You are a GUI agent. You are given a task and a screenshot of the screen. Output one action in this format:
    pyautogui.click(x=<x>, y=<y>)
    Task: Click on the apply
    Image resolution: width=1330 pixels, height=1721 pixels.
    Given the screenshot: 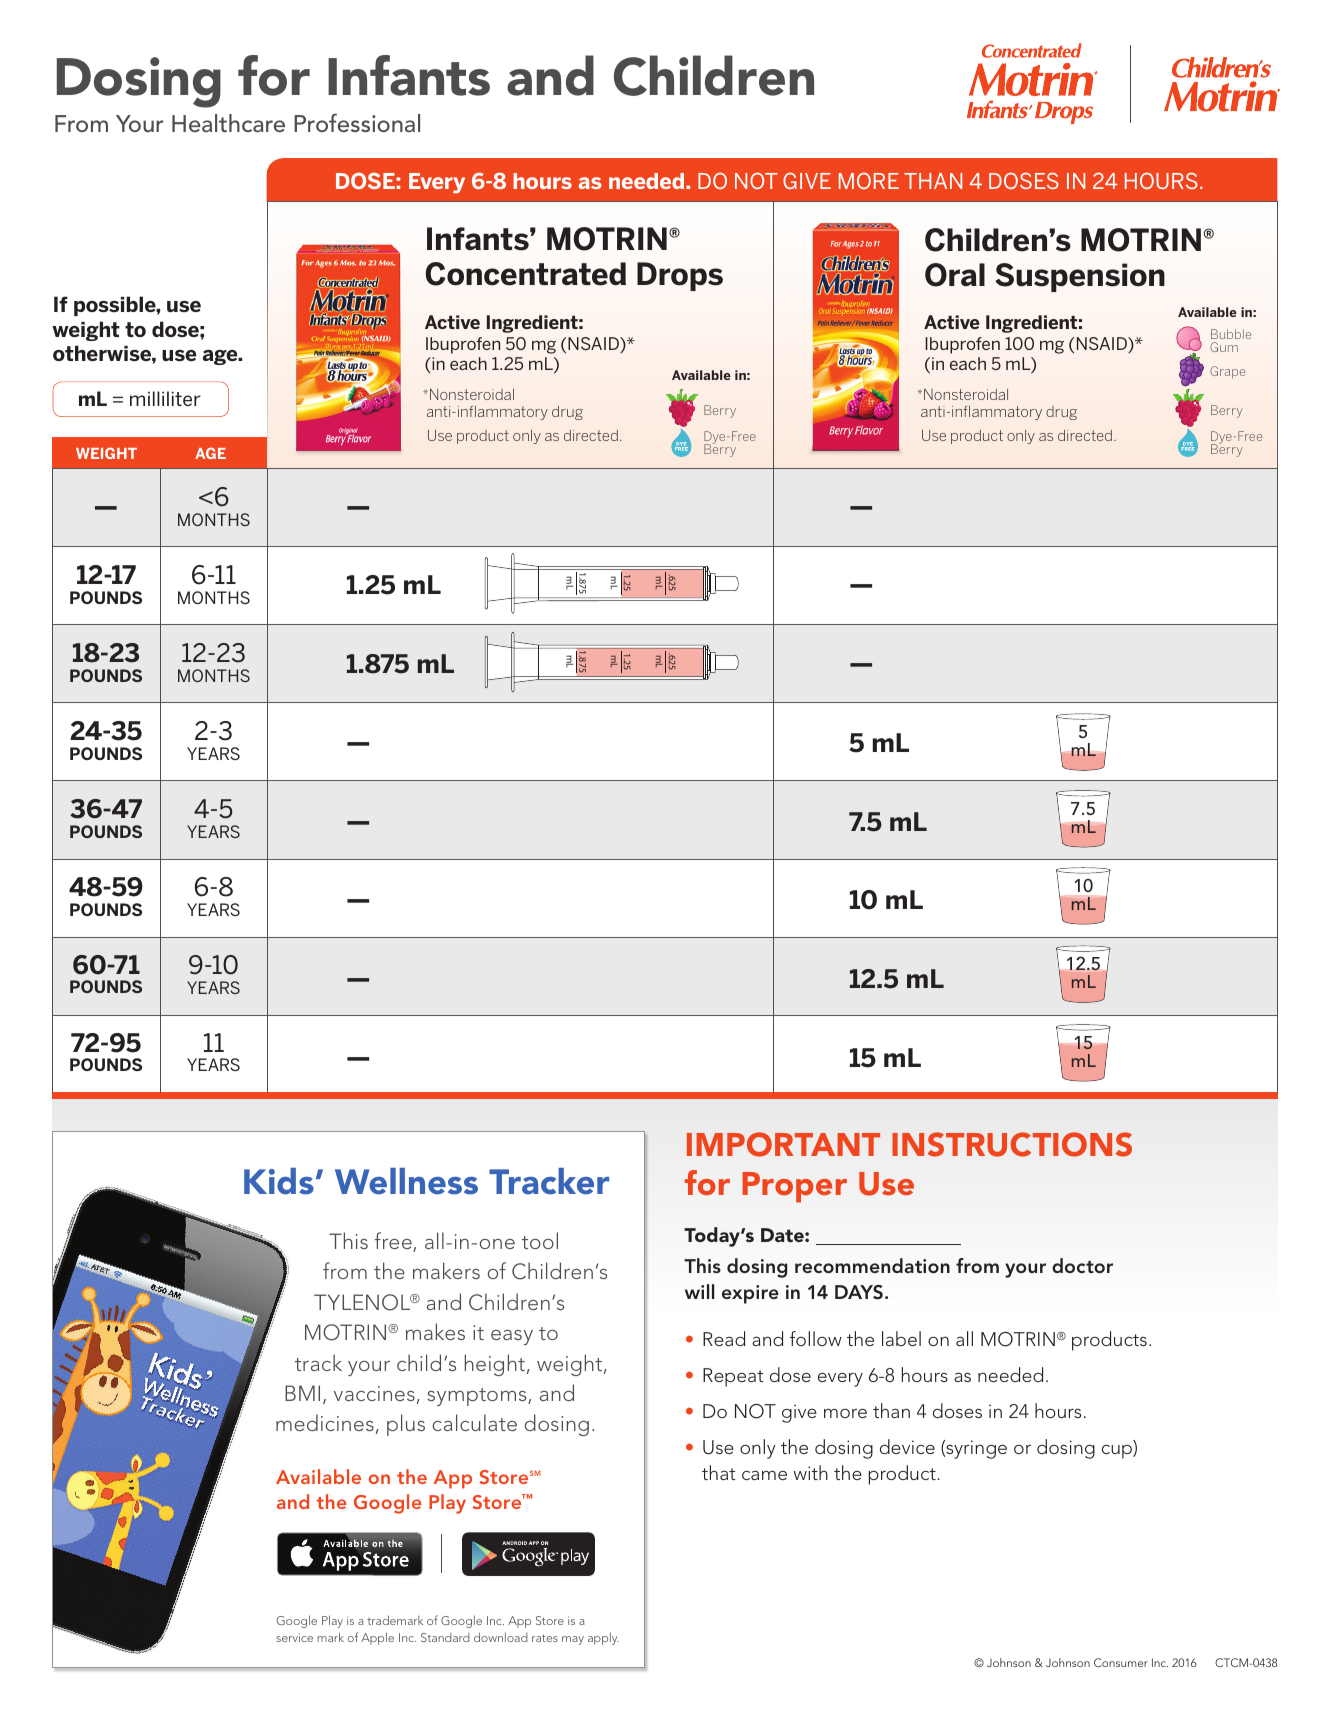 What is the action you would take?
    pyautogui.click(x=603, y=1638)
